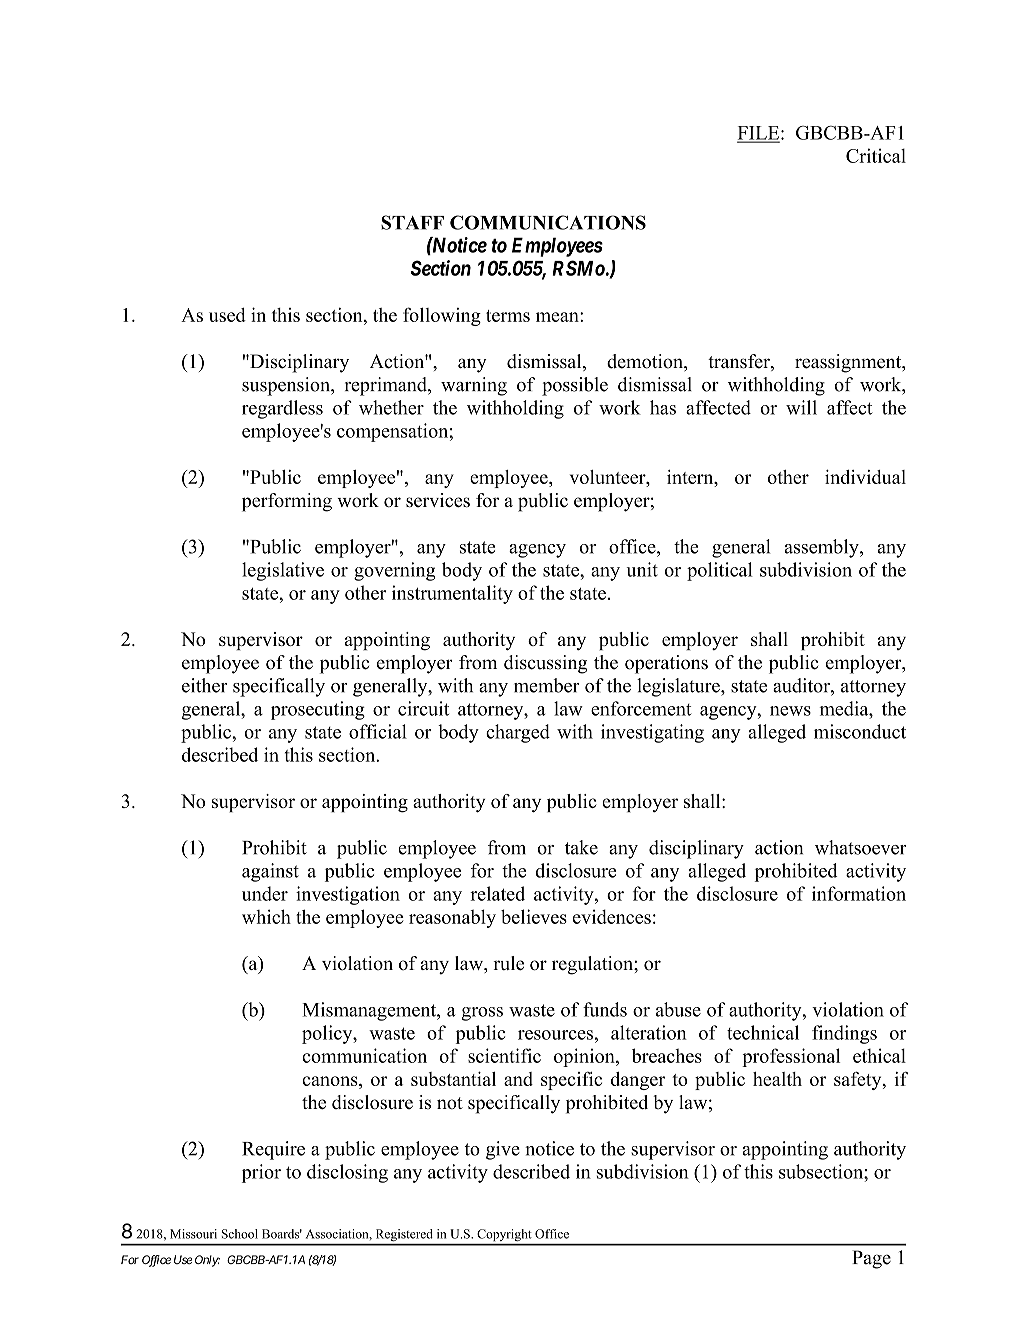  I want to click on School, so click(239, 1234).
